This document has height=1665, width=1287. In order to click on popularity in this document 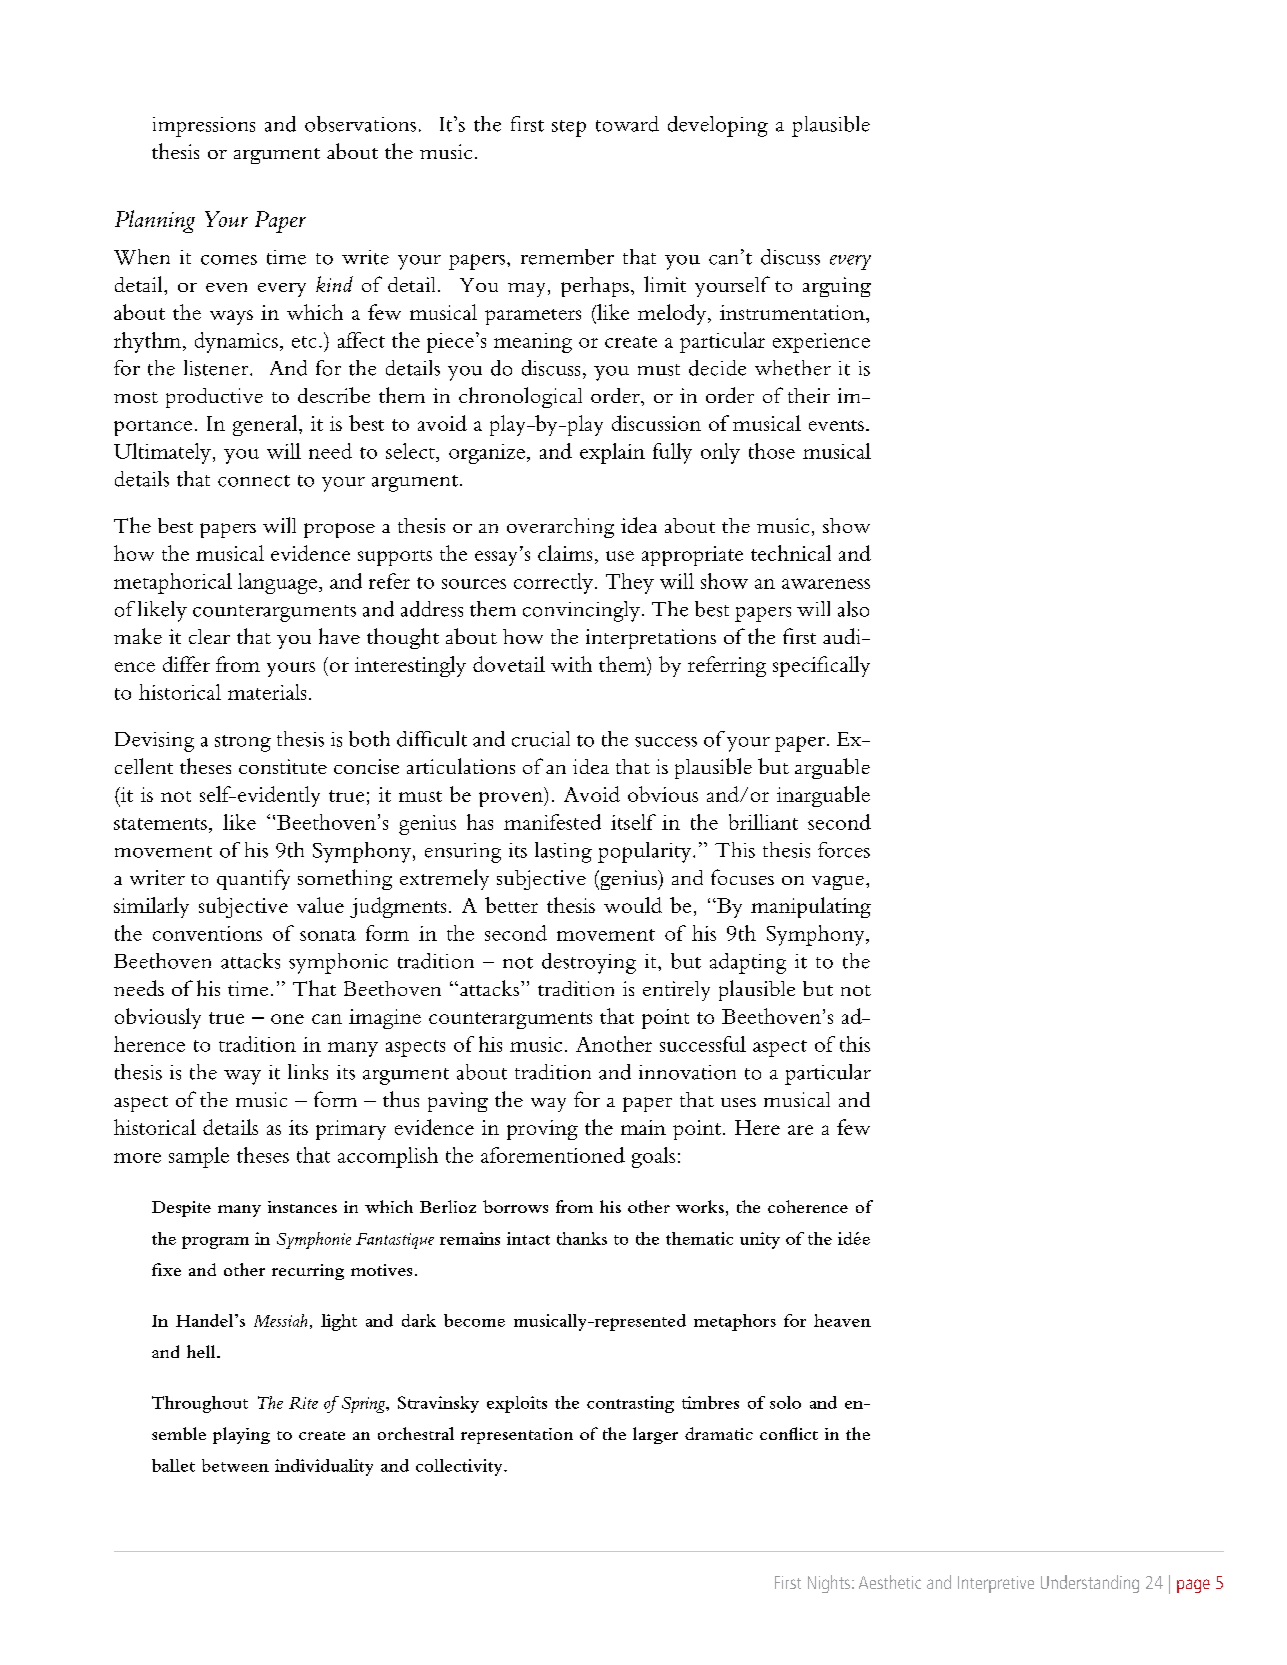, I will do `click(646, 852)`.
